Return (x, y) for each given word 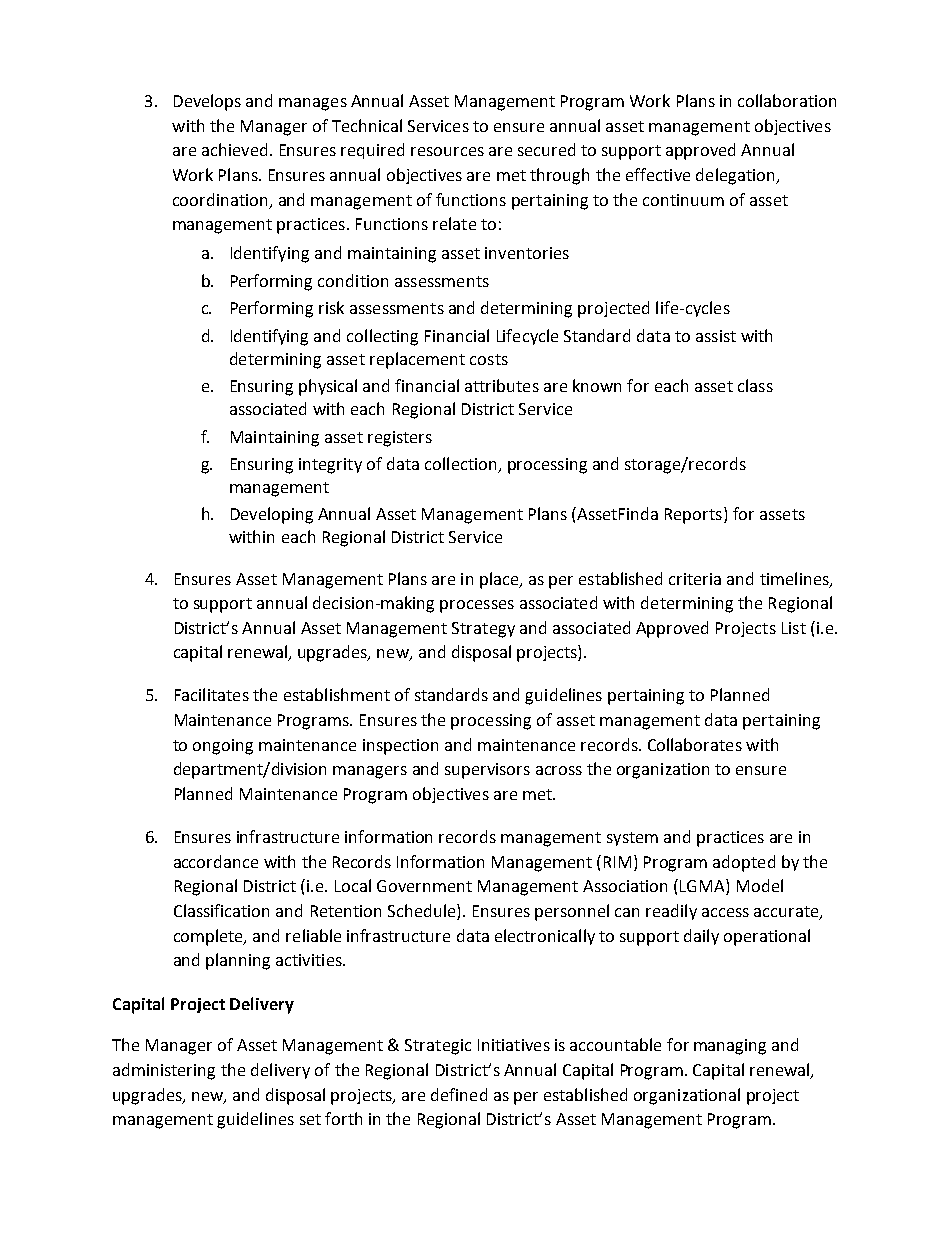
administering (164, 1071)
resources (447, 151)
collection (460, 463)
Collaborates (695, 744)
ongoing (223, 747)
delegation (736, 176)
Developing (272, 515)
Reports (693, 516)
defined (459, 1094)
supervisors (487, 771)
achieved (234, 149)
